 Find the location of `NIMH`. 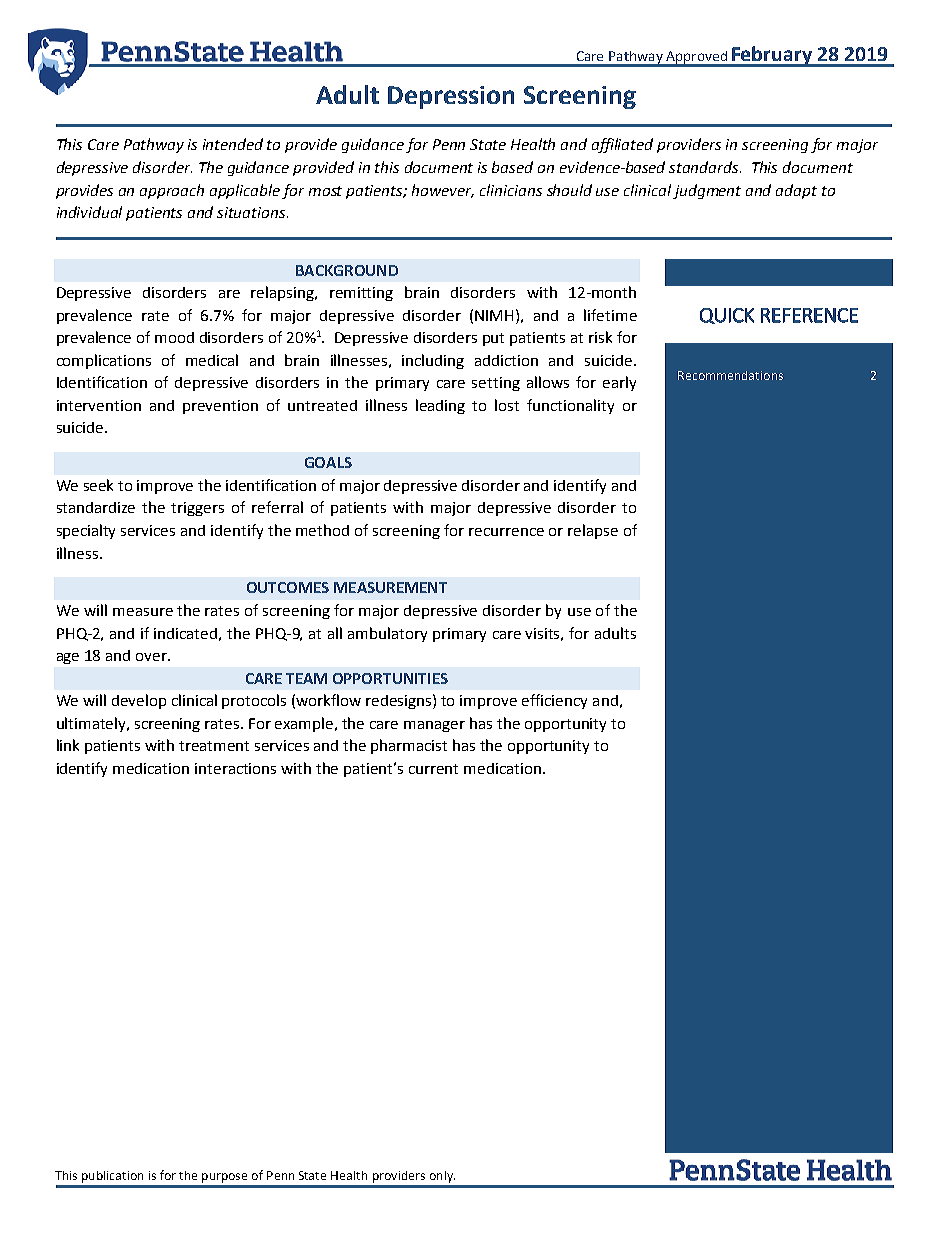

NIMH is located at coordinates (494, 315).
